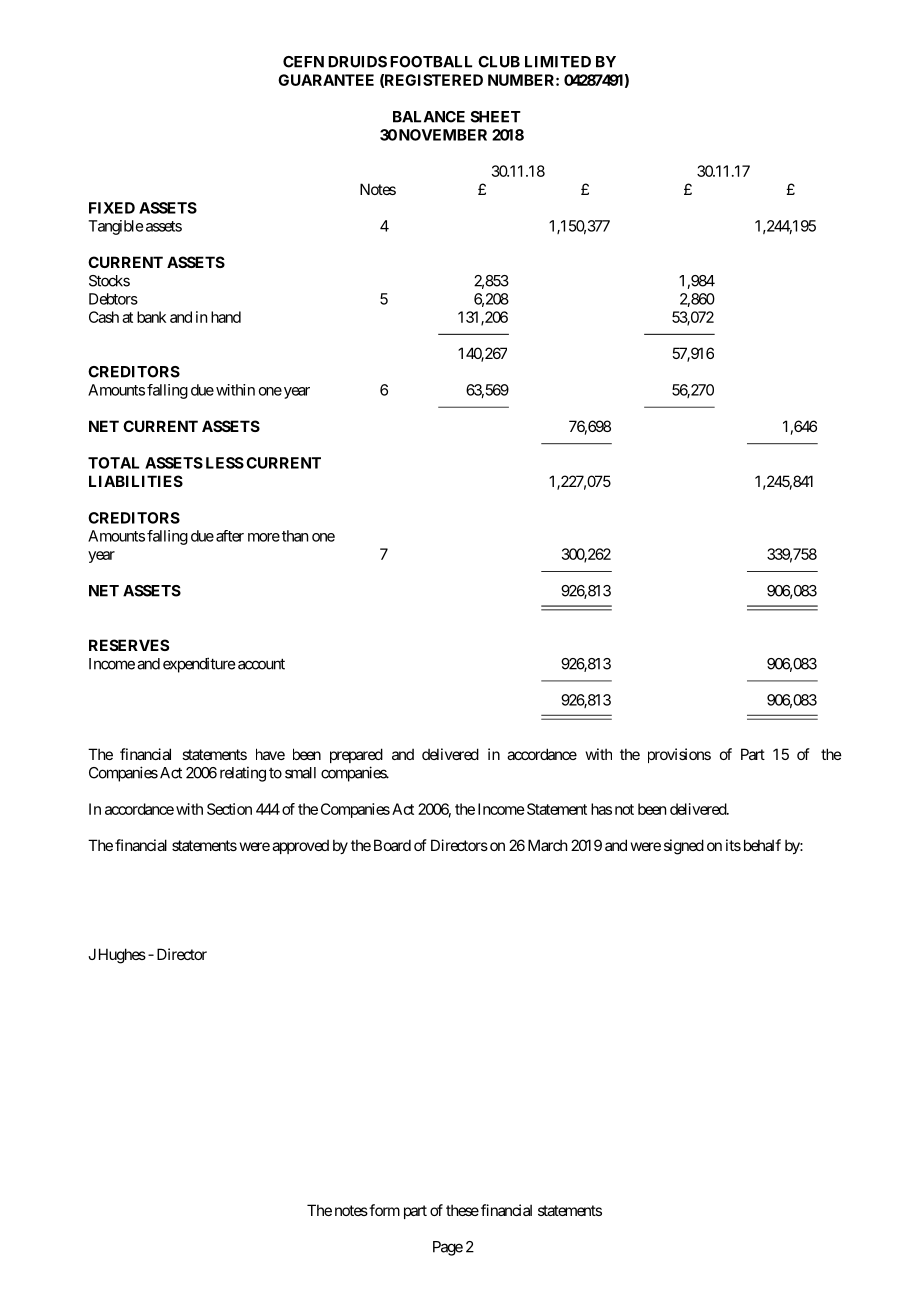 The image size is (924, 1307). I want to click on has, so click(601, 809).
